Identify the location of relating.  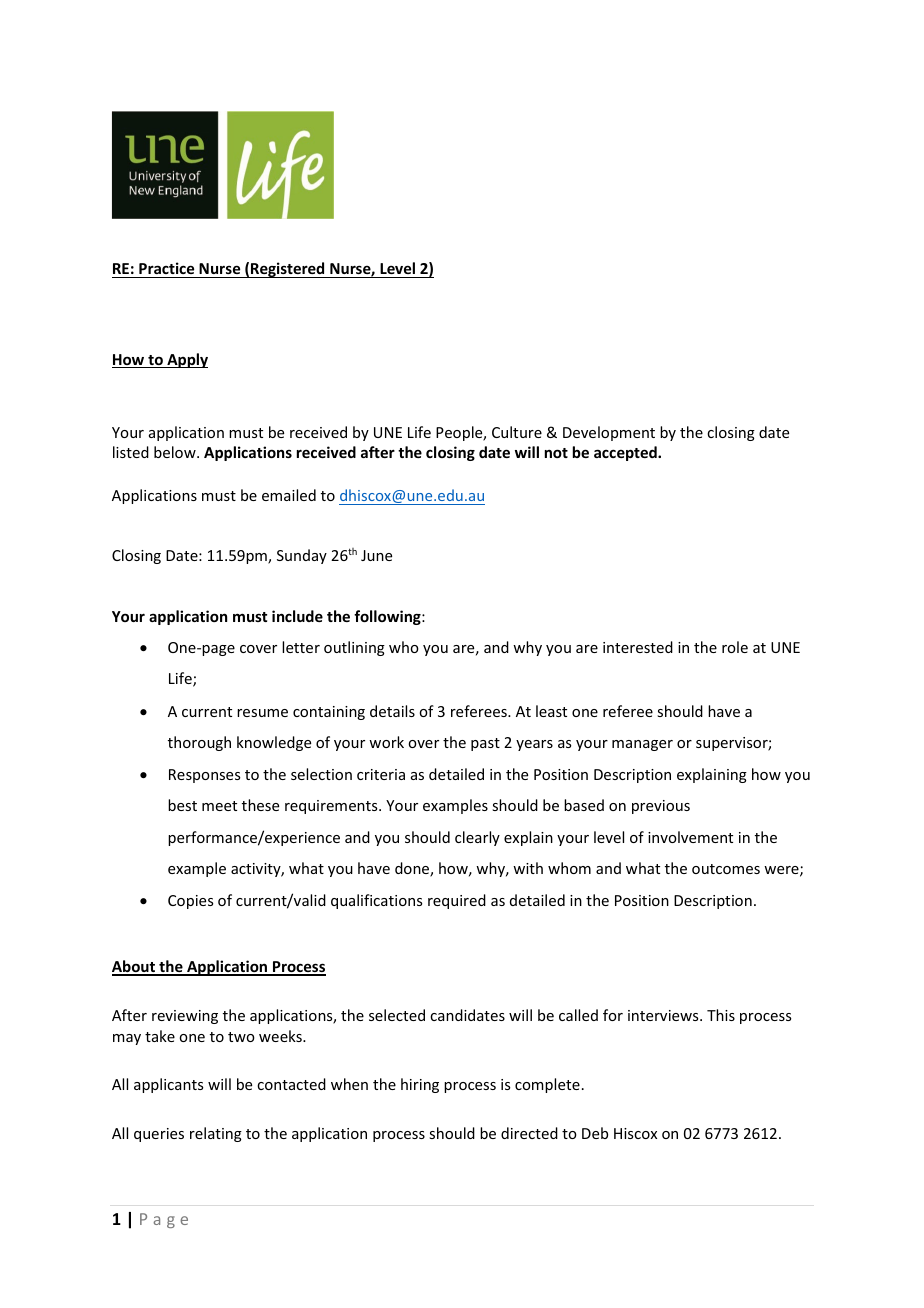
(216, 1134).
